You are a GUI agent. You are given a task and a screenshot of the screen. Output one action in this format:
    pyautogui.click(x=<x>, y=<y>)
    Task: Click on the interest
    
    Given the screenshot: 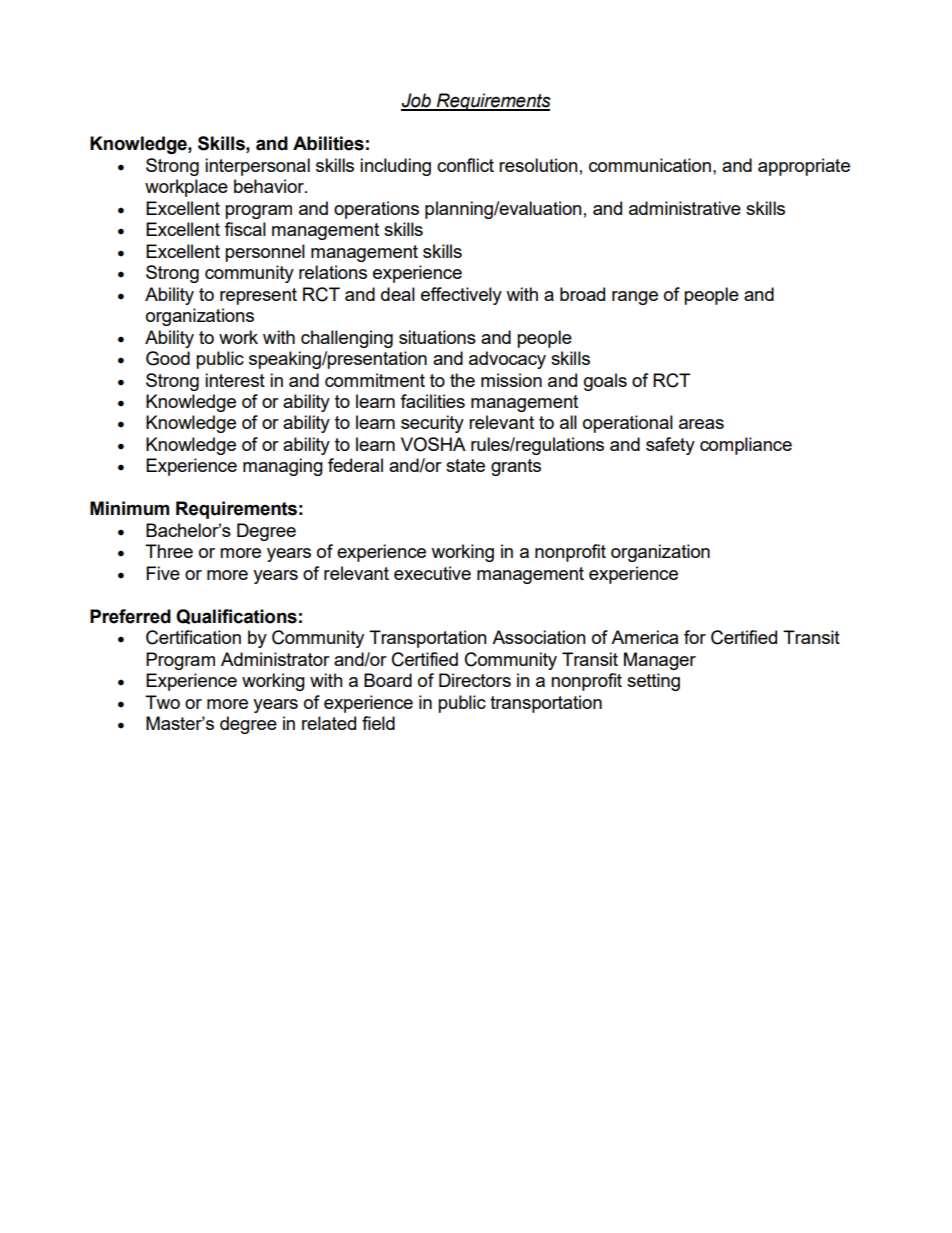 What is the action you would take?
    pyautogui.click(x=235, y=380)
